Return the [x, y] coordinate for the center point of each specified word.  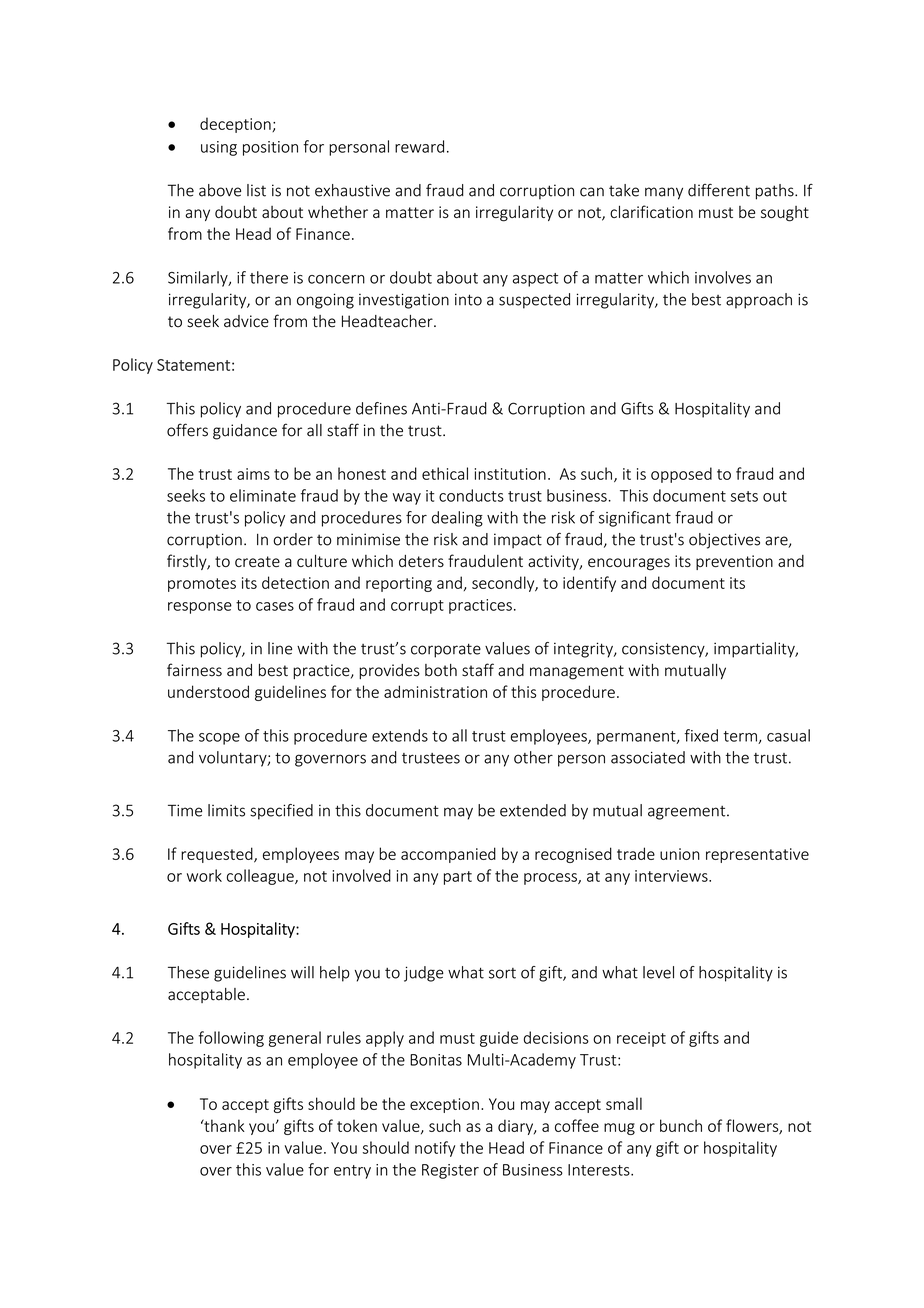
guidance [245, 432]
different [719, 190]
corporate [446, 650]
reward [419, 146]
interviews [672, 876]
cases [275, 606]
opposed [681, 475]
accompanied [448, 855]
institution [510, 474]
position [270, 148]
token [357, 1125]
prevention [734, 562]
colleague [261, 877]
